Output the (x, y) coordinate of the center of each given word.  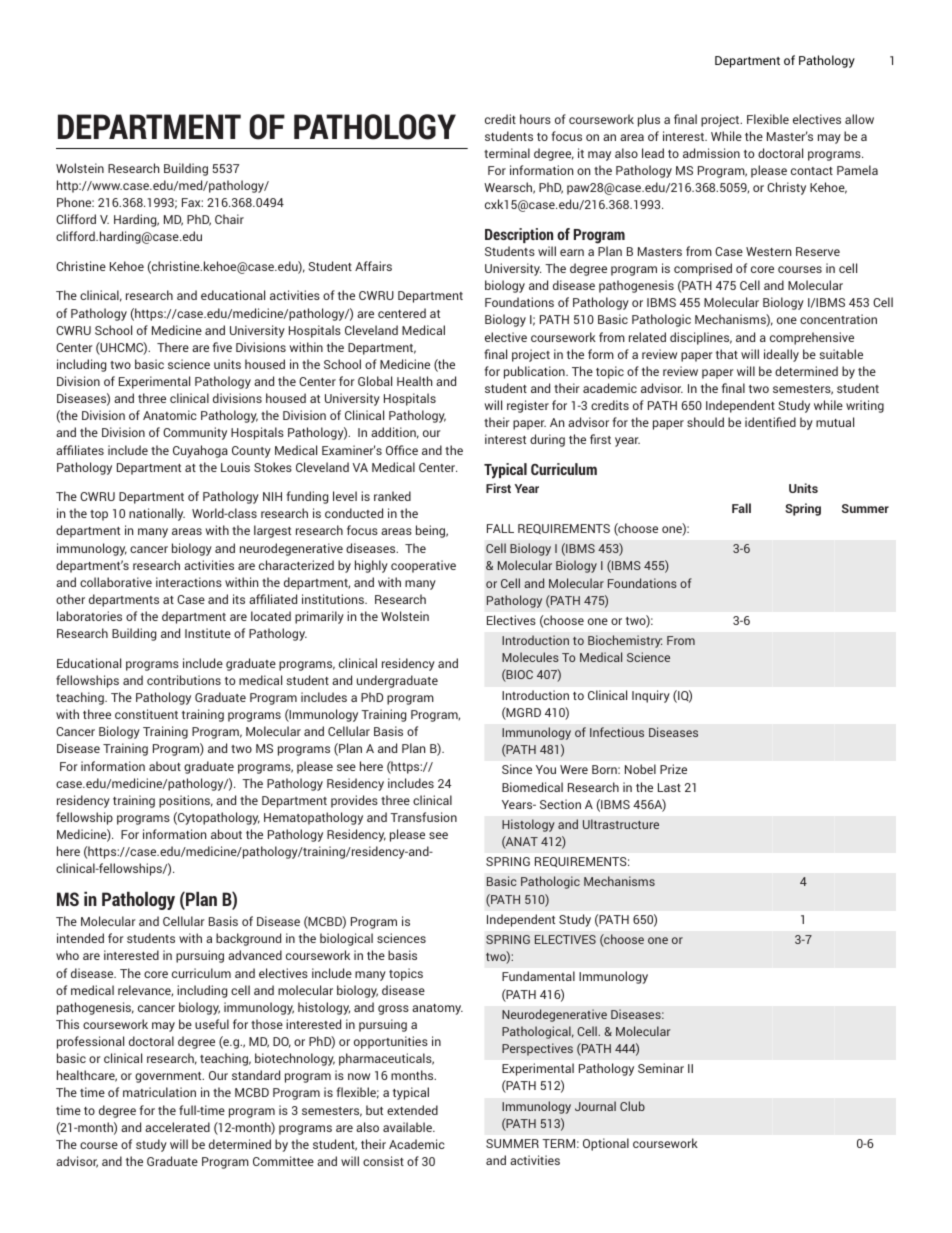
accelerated (177, 1127)
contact (812, 171)
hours (535, 119)
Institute (208, 633)
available (408, 1127)
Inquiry (651, 696)
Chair (229, 219)
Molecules (530, 657)
